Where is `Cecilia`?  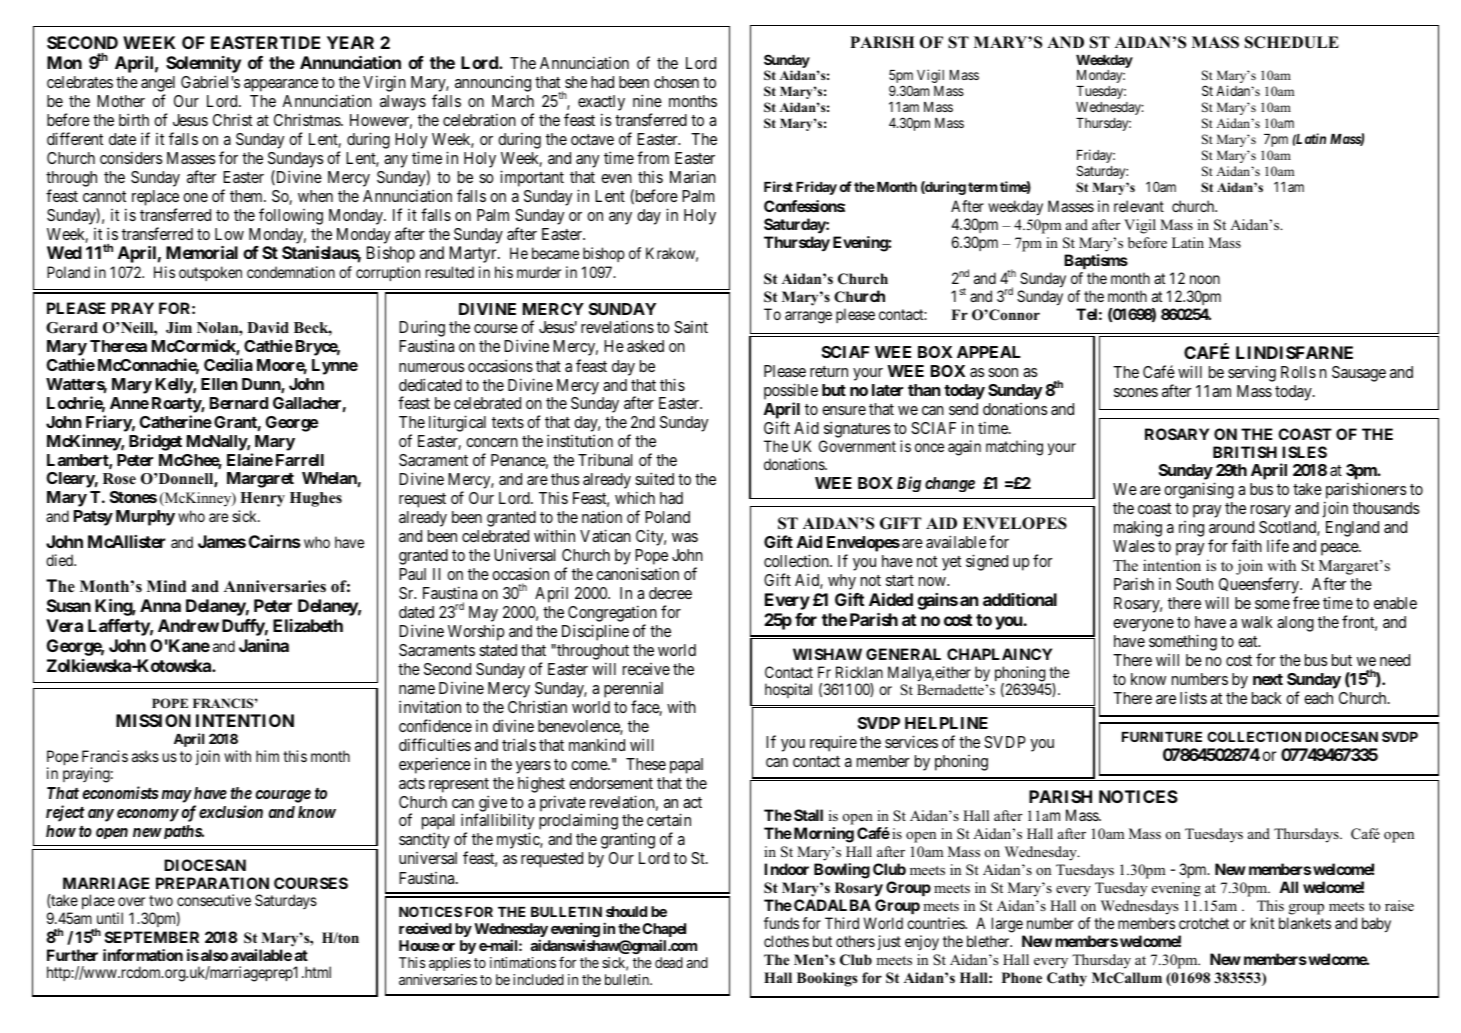
Cecilia is located at coordinates (228, 364).
